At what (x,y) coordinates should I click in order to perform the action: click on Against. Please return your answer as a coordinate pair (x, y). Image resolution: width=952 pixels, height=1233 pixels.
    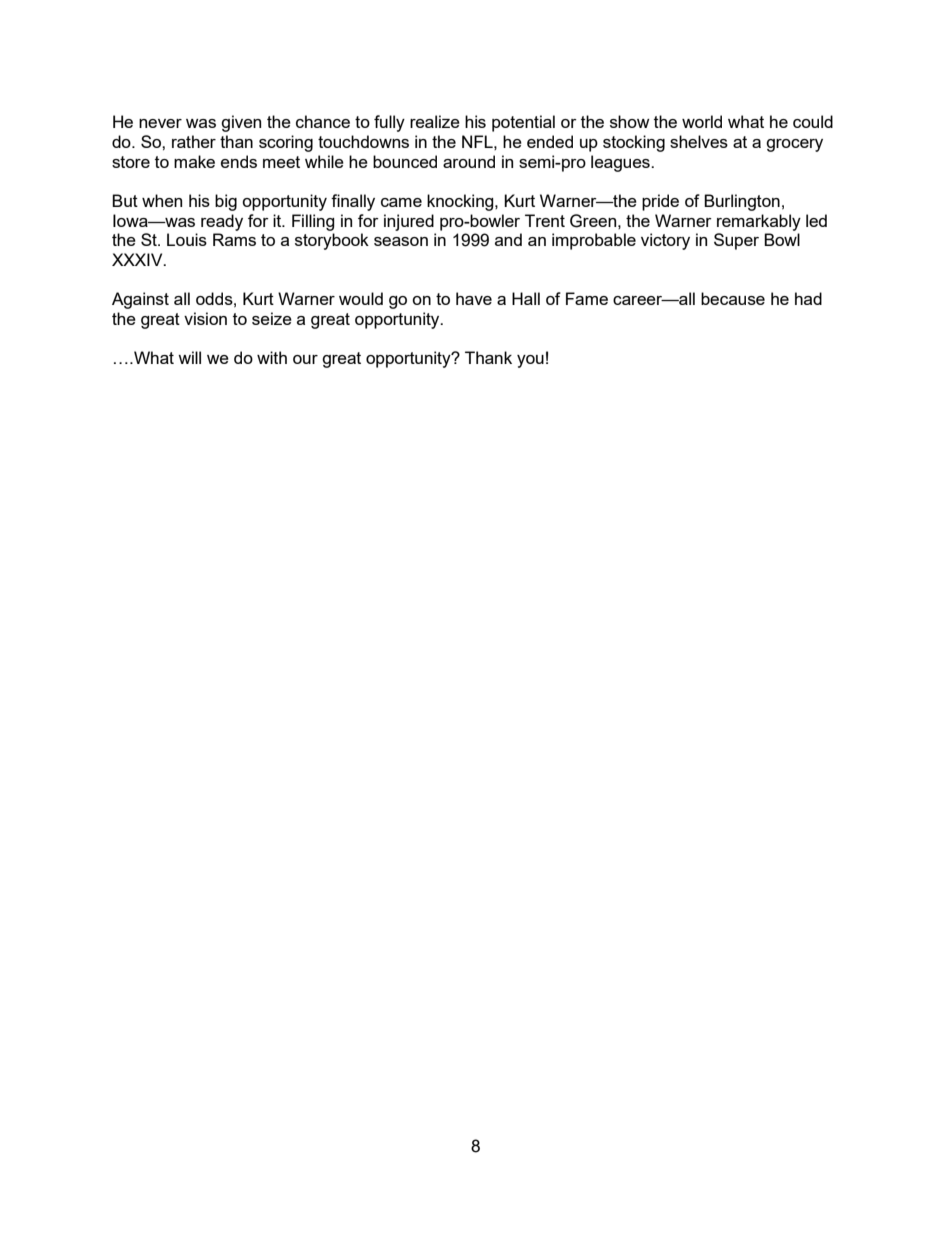
    Looking at the image, I should click on (140, 300).
